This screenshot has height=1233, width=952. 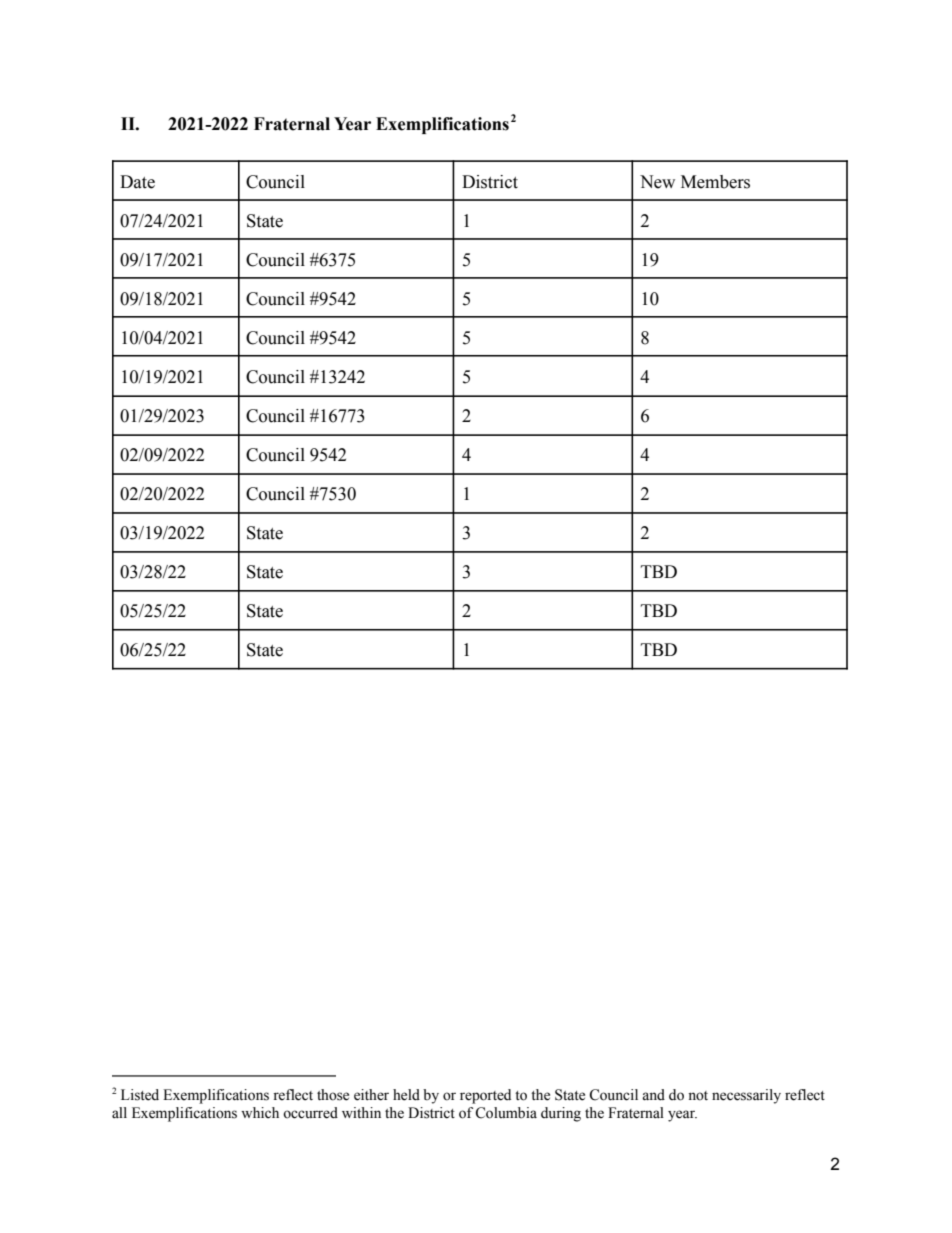 What do you see at coordinates (406, 1095) in the screenshot?
I see `held` at bounding box center [406, 1095].
